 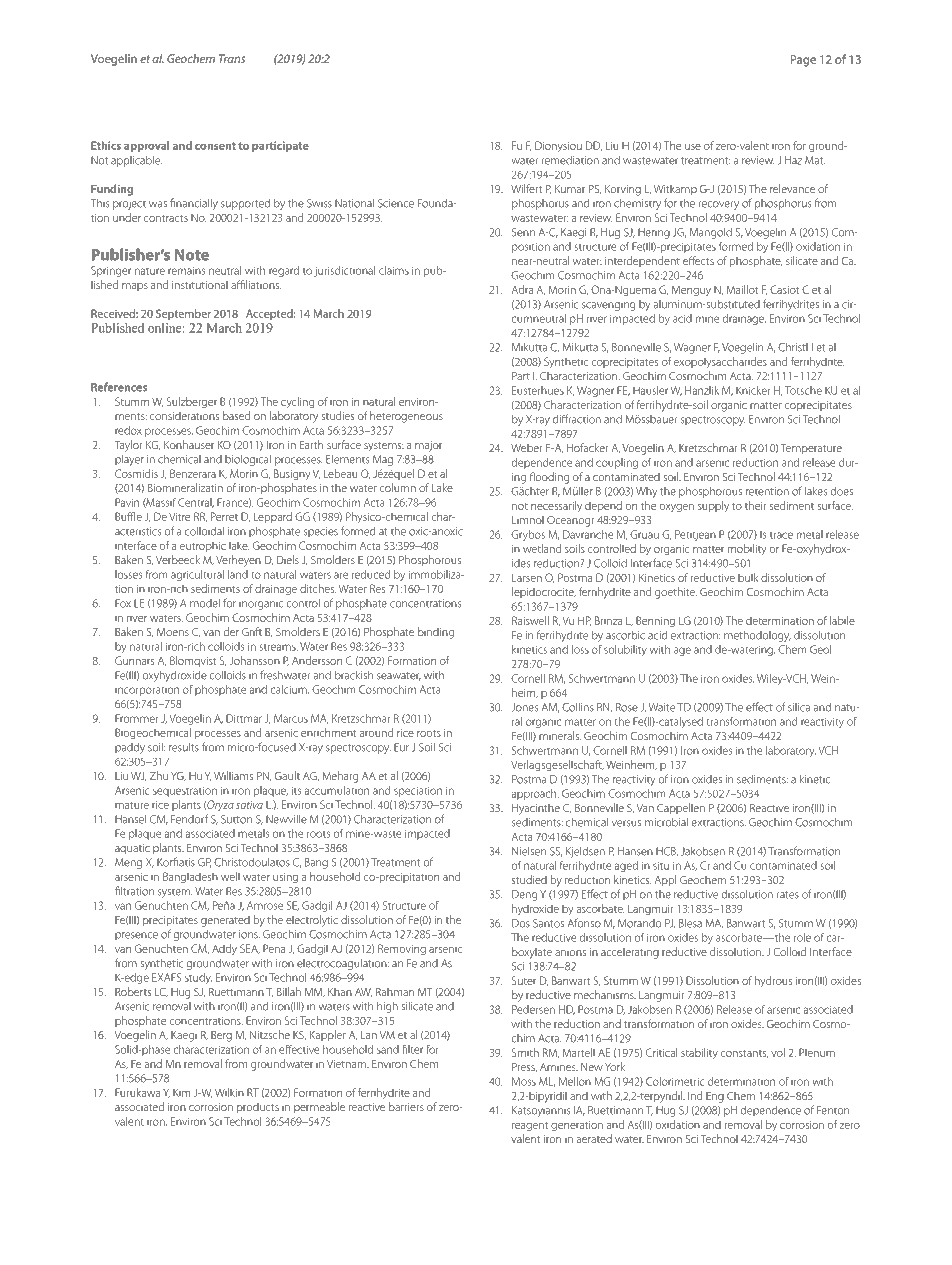 I want to click on Moss, so click(x=524, y=1081).
